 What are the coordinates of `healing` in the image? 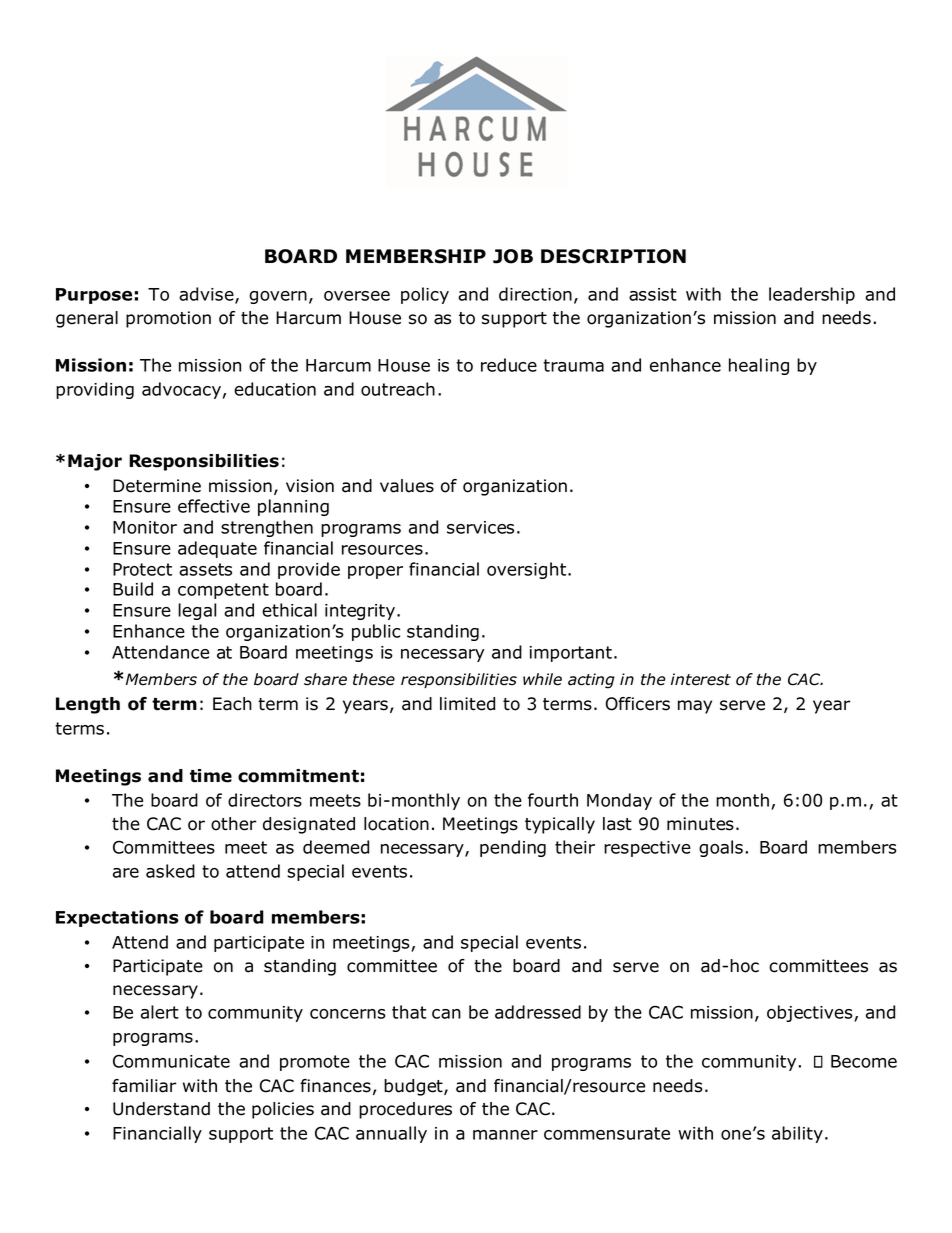 It's located at (759, 366).
